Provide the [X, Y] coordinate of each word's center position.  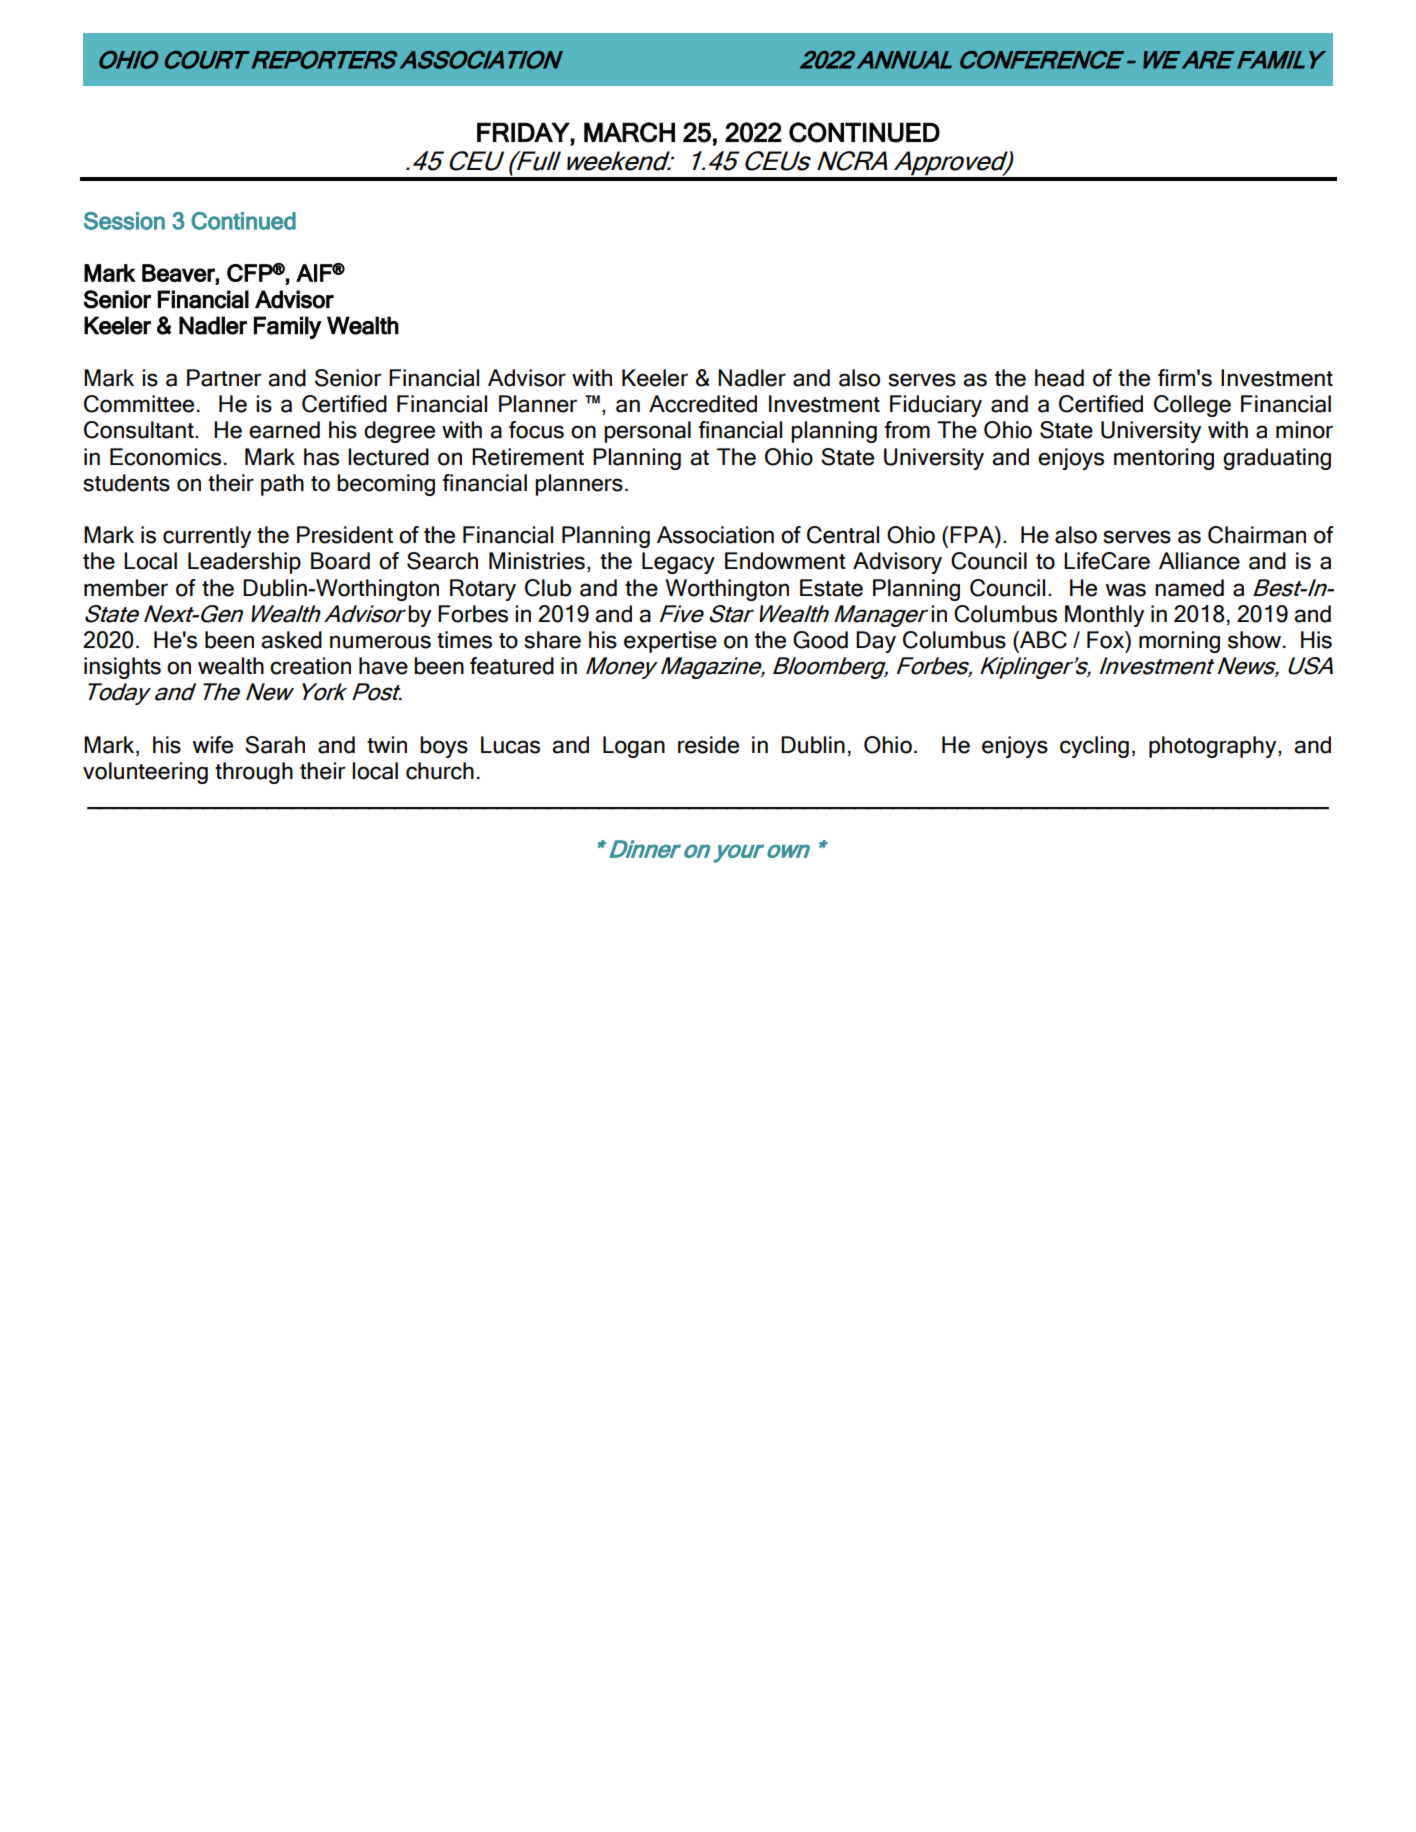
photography [1214, 747]
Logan [634, 747]
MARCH [629, 132]
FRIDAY [524, 132]
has [321, 457]
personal [647, 432]
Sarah [275, 745]
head [1059, 378]
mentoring [1164, 459]
